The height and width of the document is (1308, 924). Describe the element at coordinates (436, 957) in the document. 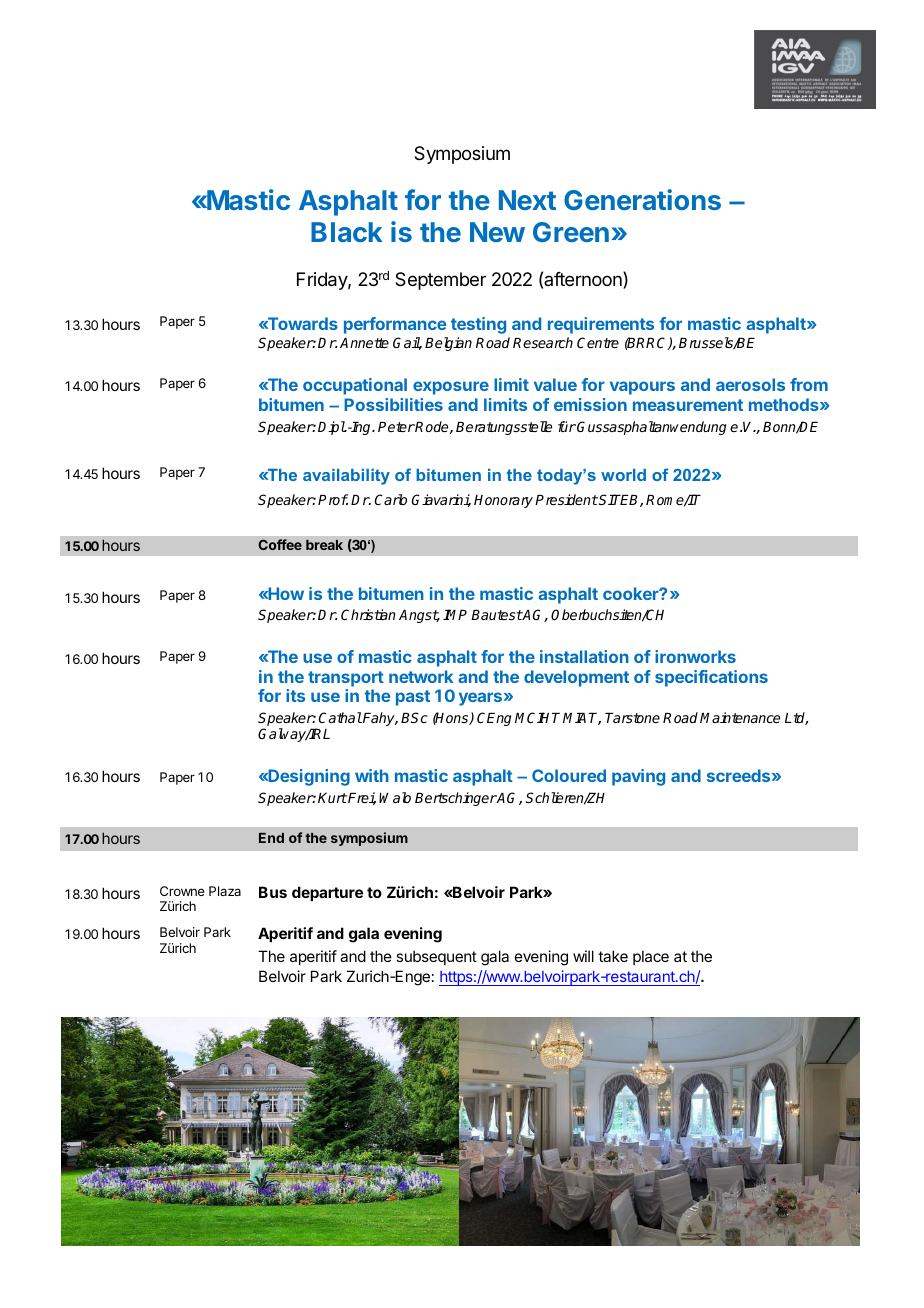

I see `subsequent` at that location.
